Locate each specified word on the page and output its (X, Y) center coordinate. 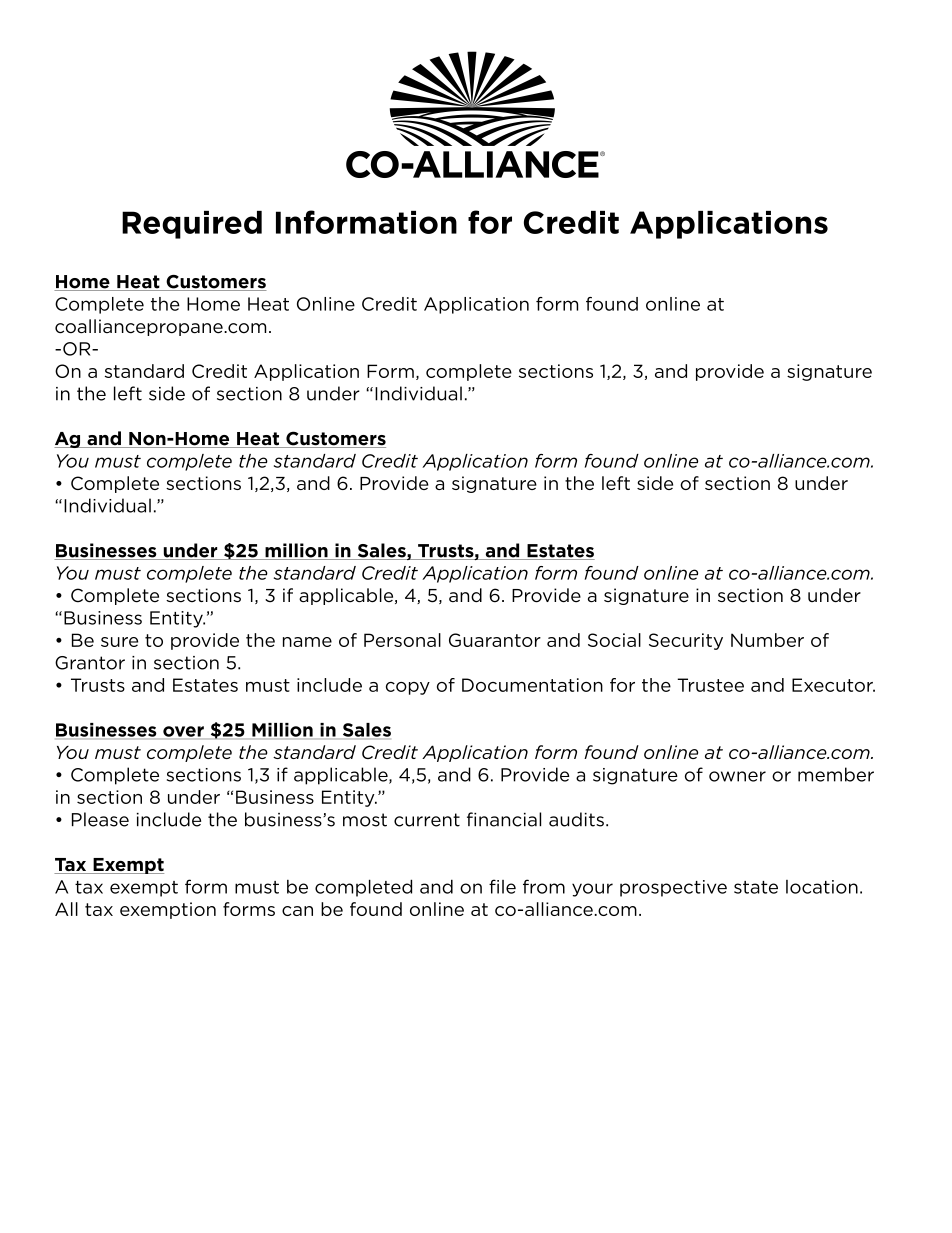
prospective (673, 888)
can (297, 911)
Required (192, 225)
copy (408, 688)
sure (119, 642)
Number (767, 640)
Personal (402, 640)
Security (686, 641)
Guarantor (495, 640)
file (502, 886)
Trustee (710, 685)
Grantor (90, 663)
